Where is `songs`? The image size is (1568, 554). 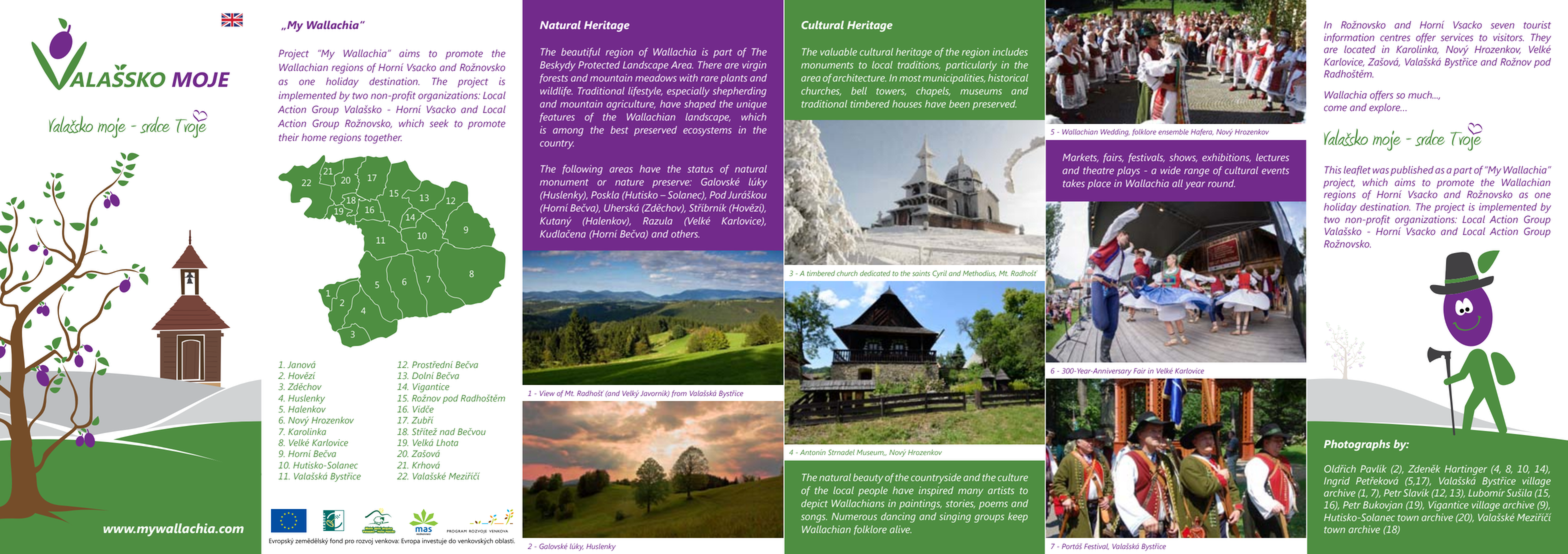 songs is located at coordinates (814, 518).
